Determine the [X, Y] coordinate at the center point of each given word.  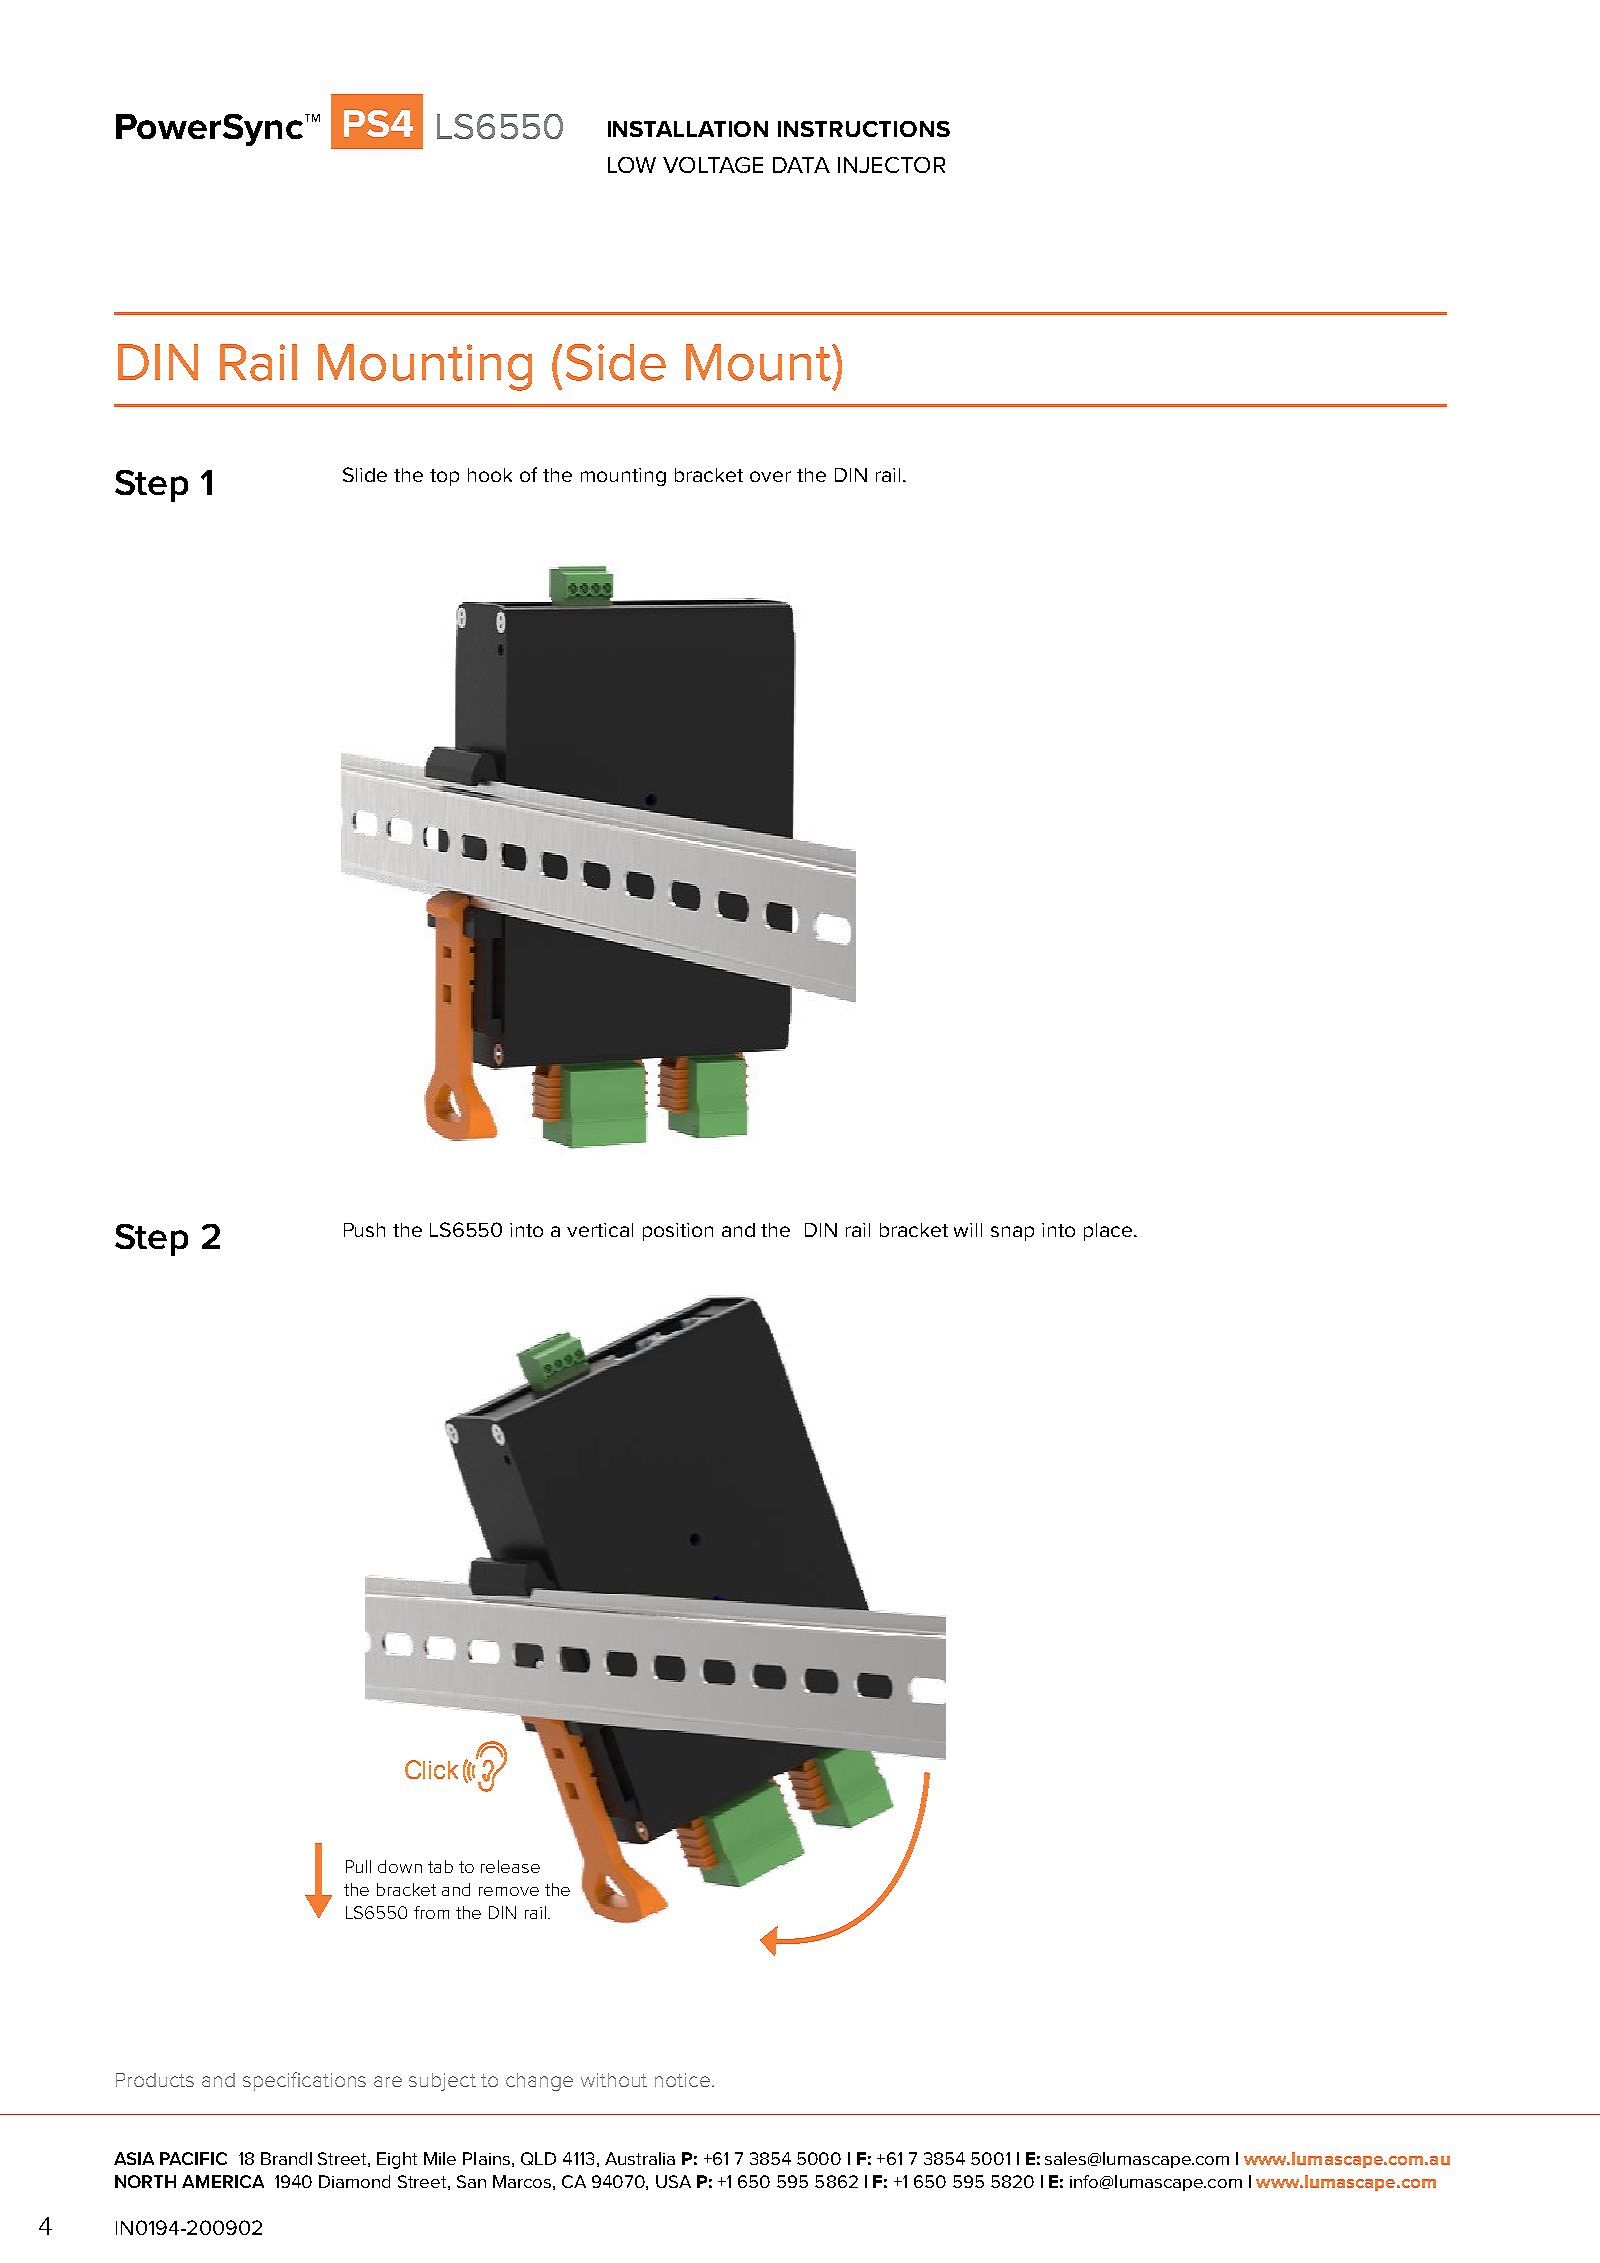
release [510, 1866]
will [968, 1230]
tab [440, 1866]
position [678, 1232]
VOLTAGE [713, 165]
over [770, 476]
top [444, 477]
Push [364, 1230]
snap [1012, 1233]
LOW [632, 165]
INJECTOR [891, 165]
